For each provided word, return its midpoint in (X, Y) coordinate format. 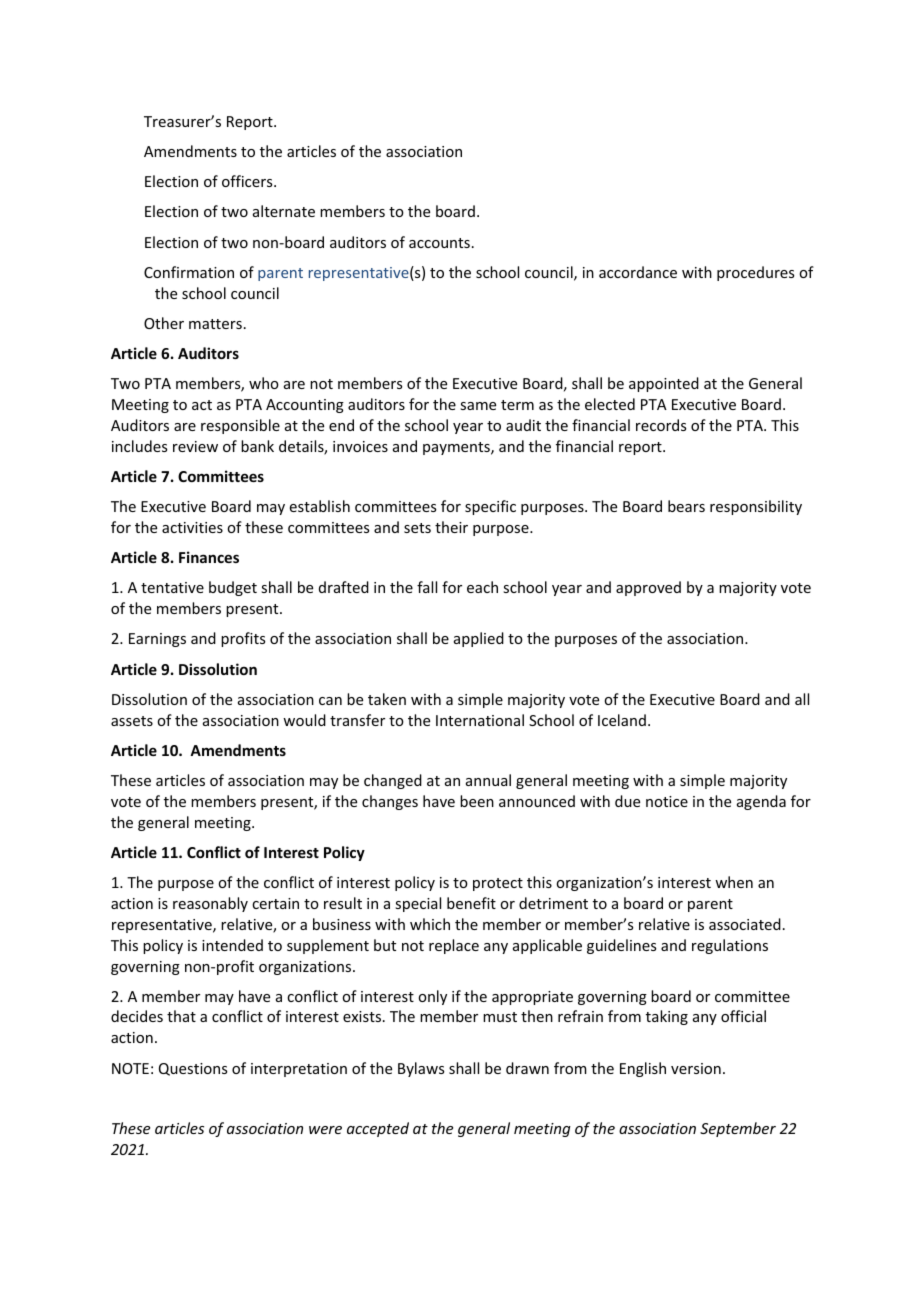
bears (686, 506)
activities (192, 527)
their (451, 527)
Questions (193, 1069)
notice (667, 801)
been (477, 801)
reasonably (210, 904)
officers (248, 181)
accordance (638, 272)
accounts (439, 243)
